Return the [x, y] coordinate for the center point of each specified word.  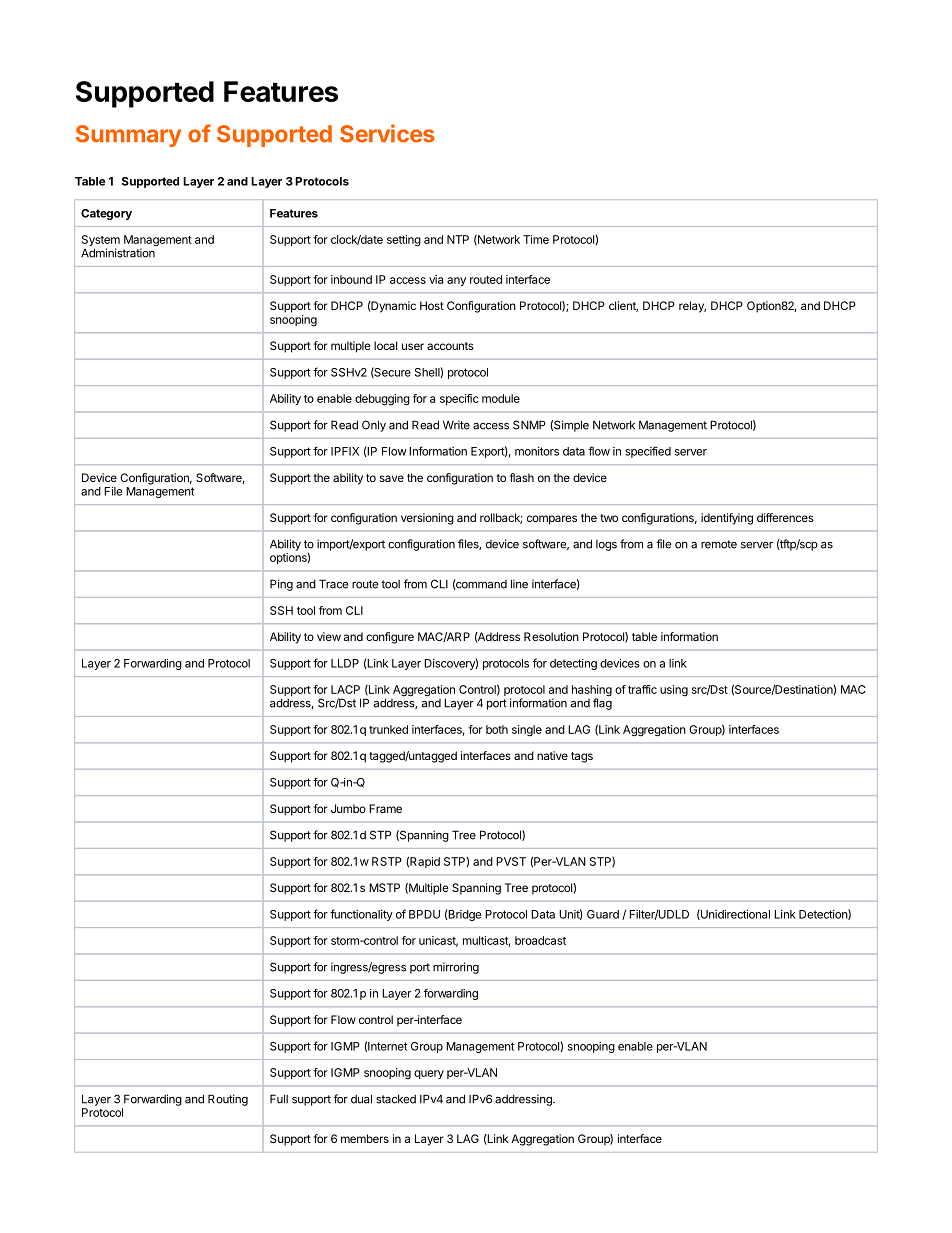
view [329, 636]
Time [536, 239]
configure [390, 638]
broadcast [540, 940]
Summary [128, 136]
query [429, 1074]
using [674, 691]
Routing [228, 1100]
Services [387, 133]
